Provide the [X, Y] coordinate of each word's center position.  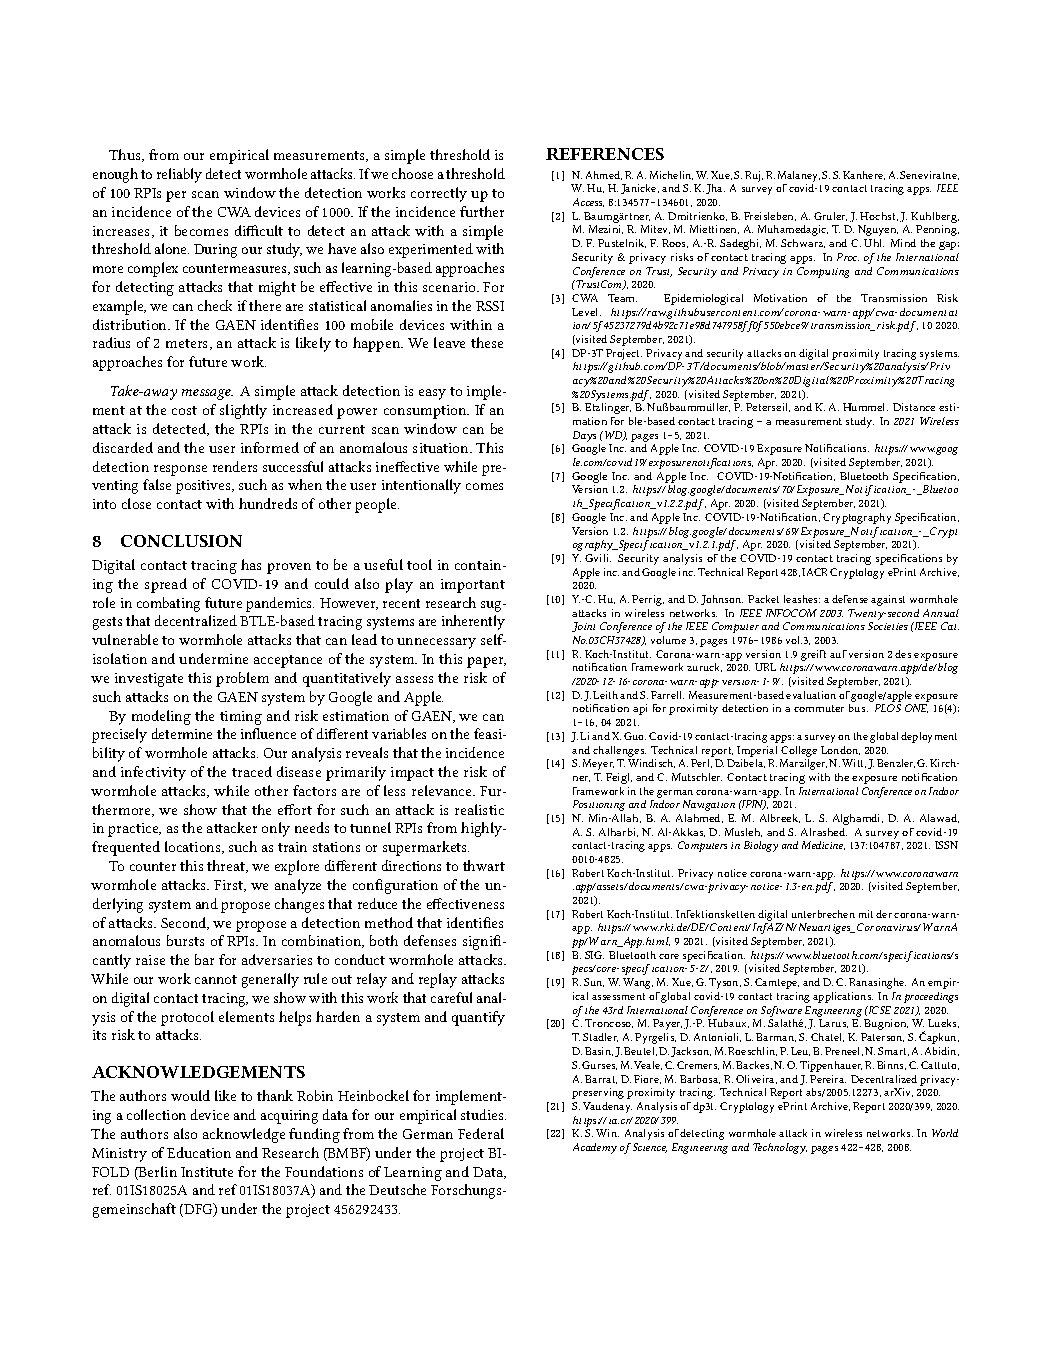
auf [838, 654]
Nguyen [878, 230]
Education [199, 1152]
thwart [484, 865]
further [482, 211]
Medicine [823, 845]
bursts [185, 940]
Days [584, 436]
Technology [780, 1148]
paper [486, 662]
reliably [179, 175]
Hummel [865, 407]
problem [242, 679]
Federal [481, 1133]
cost [184, 410]
